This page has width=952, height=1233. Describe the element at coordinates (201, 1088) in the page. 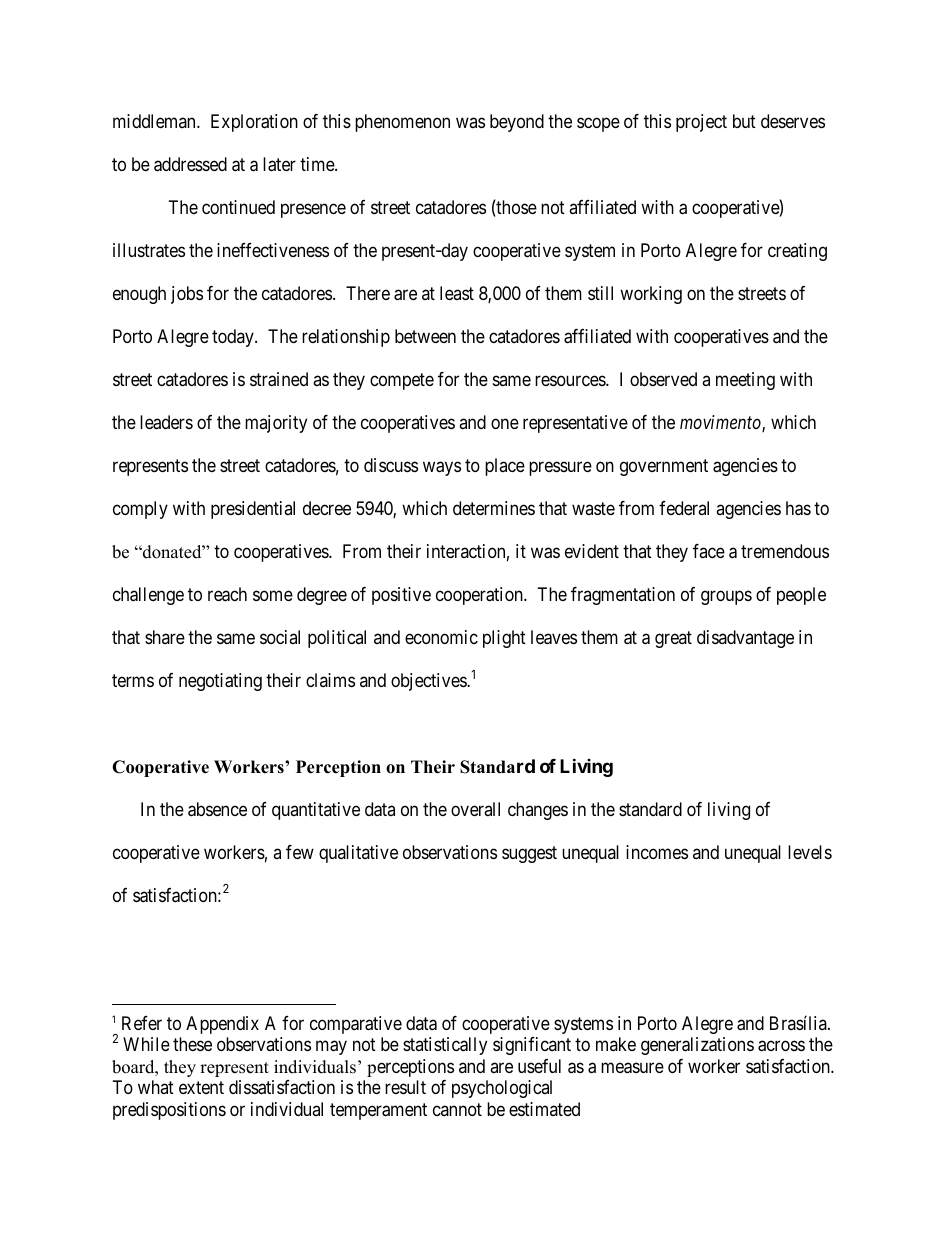

I see `extent` at that location.
